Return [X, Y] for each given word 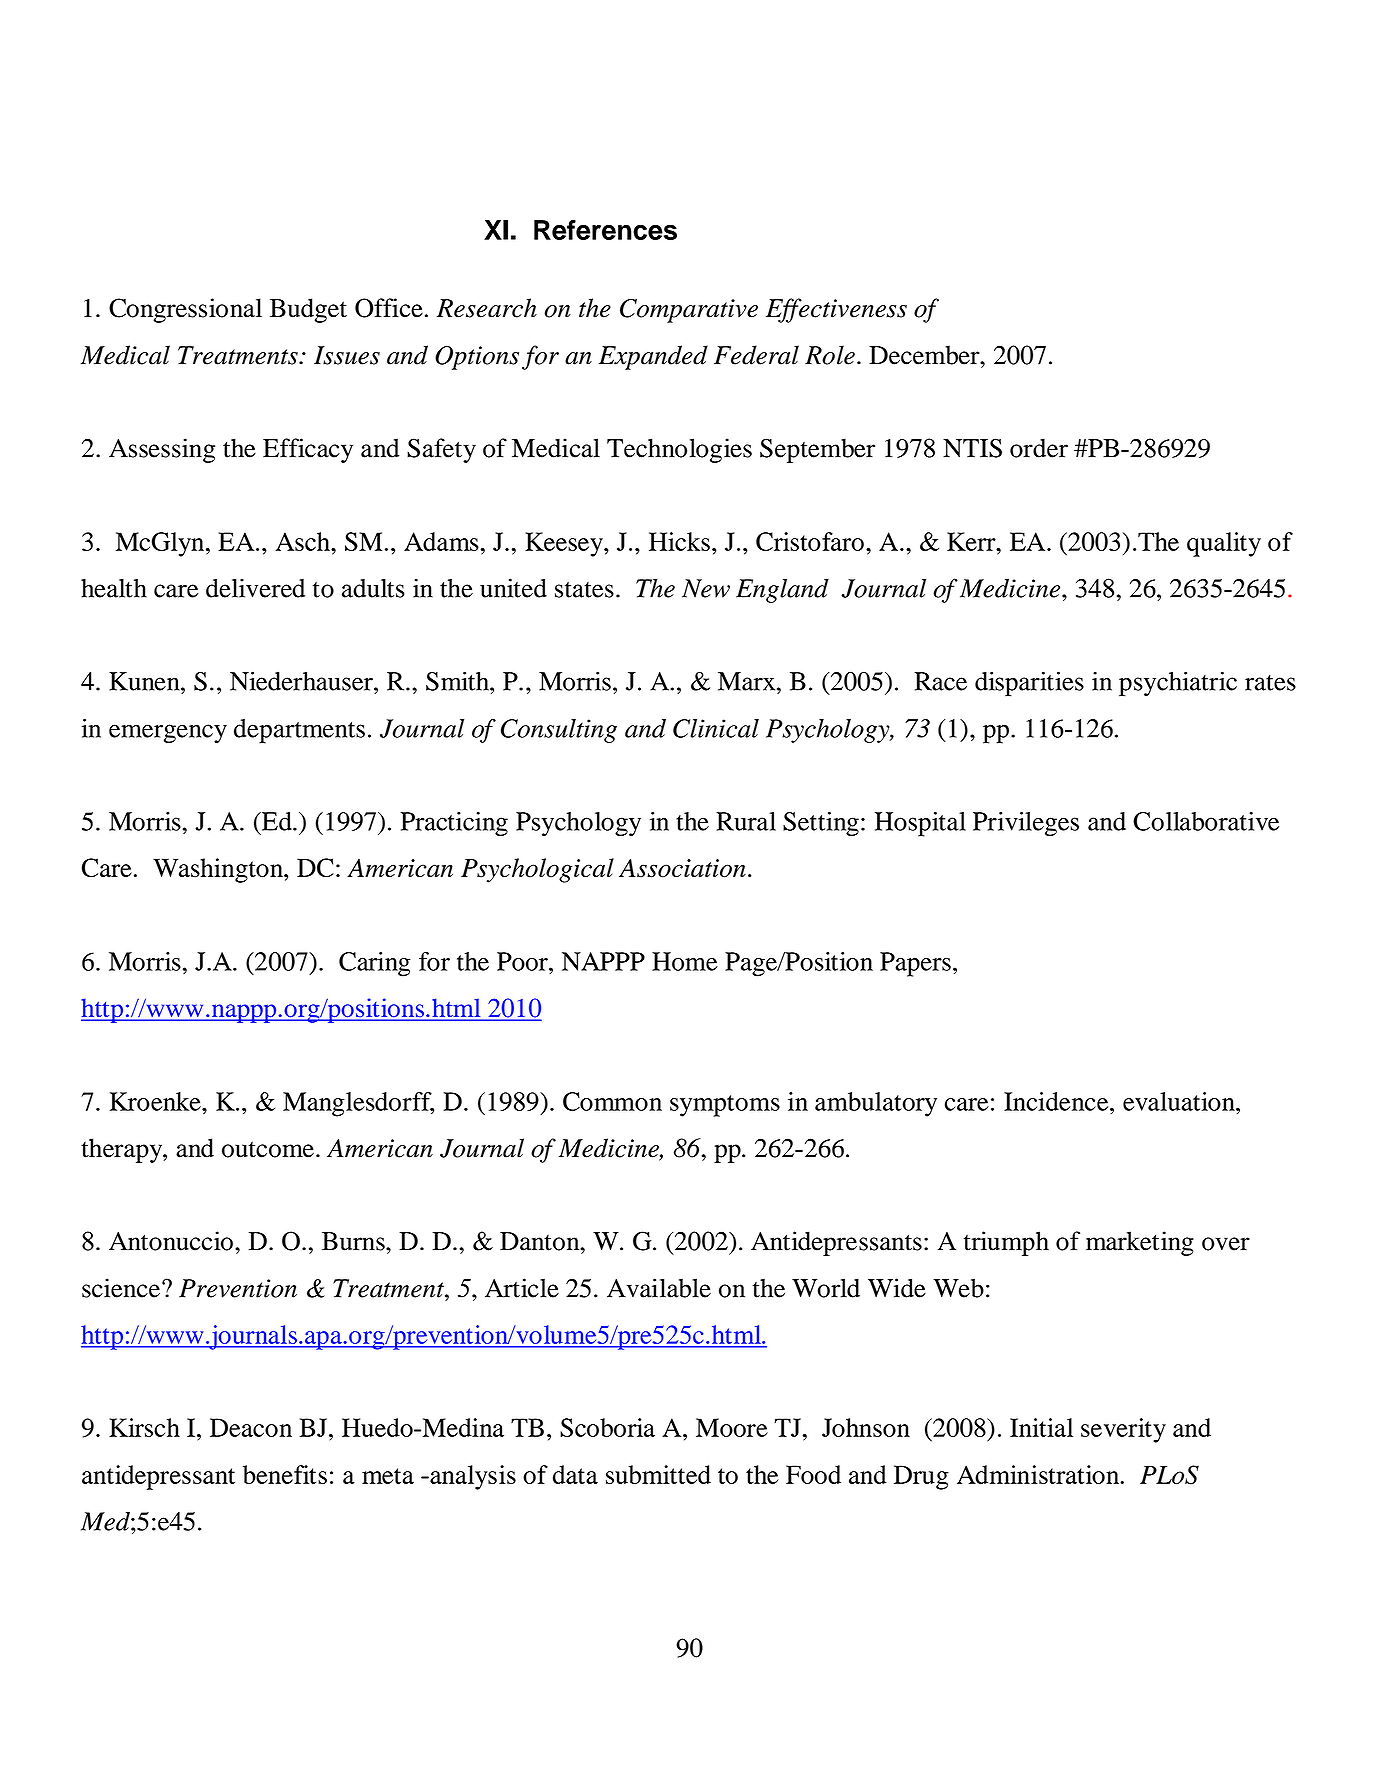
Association [682, 868]
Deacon [251, 1427]
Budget [308, 310]
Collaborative [1206, 821]
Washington [219, 870]
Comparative [689, 311]
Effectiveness [836, 310]
